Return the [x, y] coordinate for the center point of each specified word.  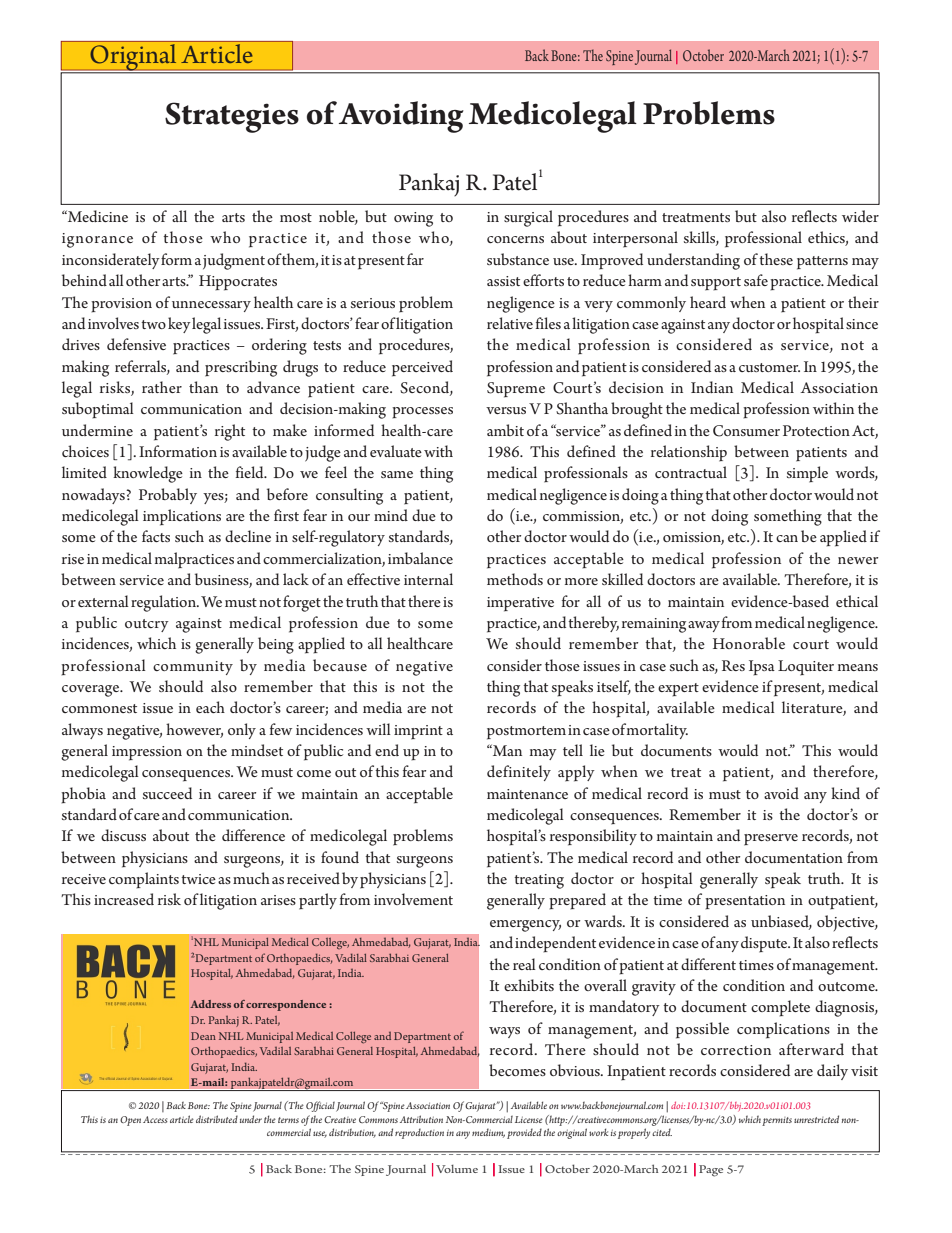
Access [155, 1119]
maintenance [527, 794]
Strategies [232, 117]
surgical [528, 218]
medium [488, 1133]
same [397, 474]
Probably [168, 496]
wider [860, 216]
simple [807, 474]
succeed [167, 793]
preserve [771, 840]
